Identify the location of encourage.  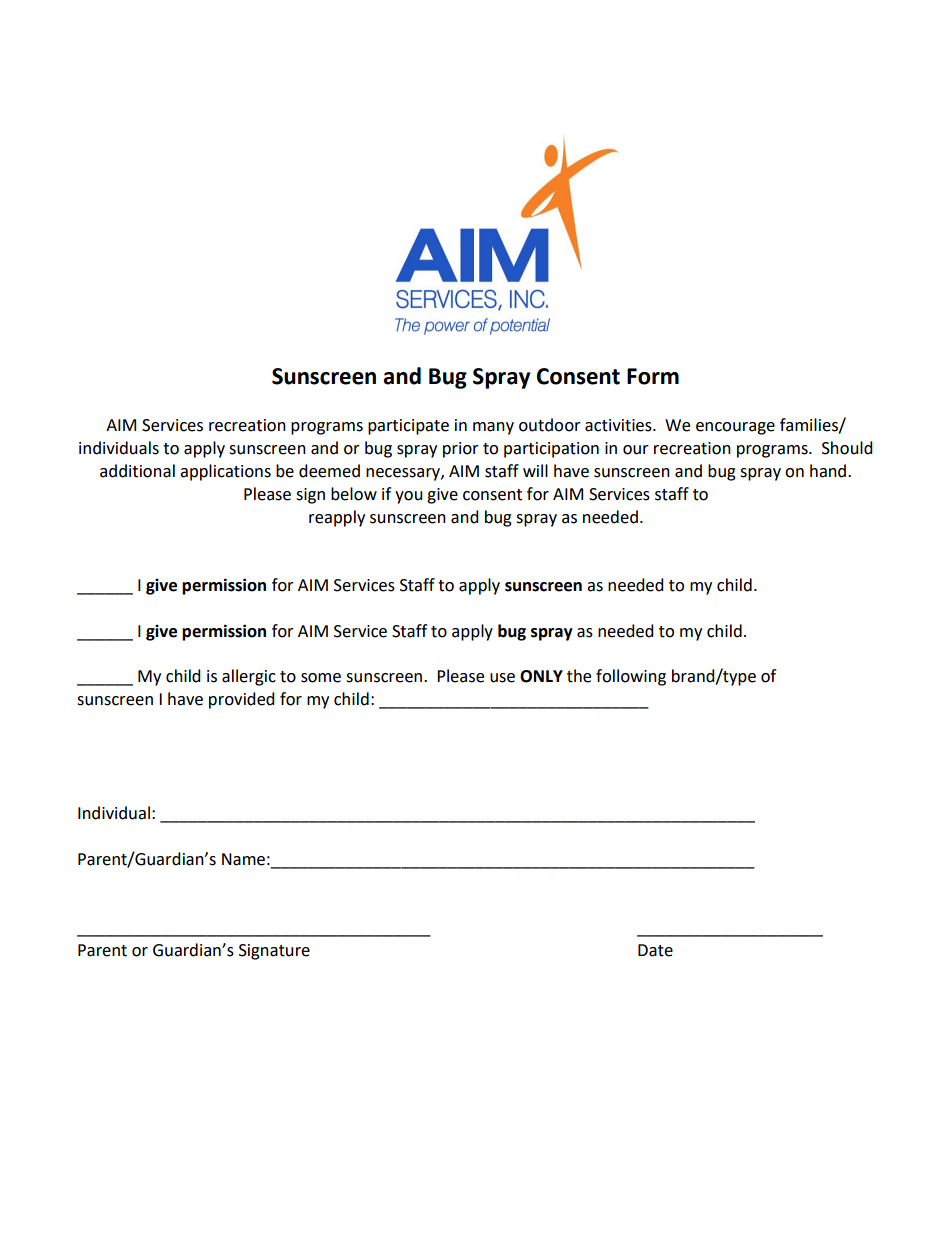
(735, 428).
